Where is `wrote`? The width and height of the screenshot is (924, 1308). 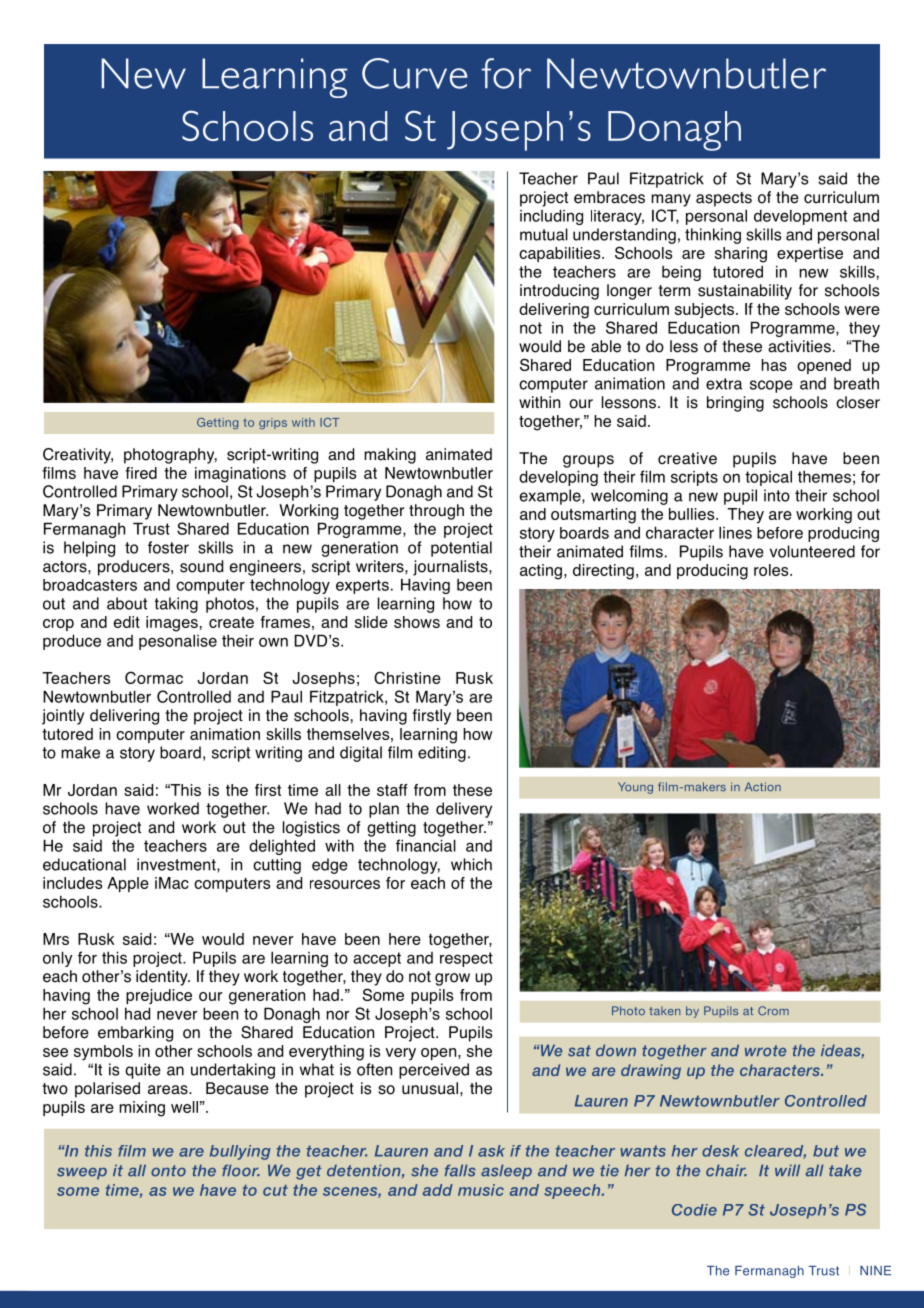 wrote is located at coordinates (765, 1051).
